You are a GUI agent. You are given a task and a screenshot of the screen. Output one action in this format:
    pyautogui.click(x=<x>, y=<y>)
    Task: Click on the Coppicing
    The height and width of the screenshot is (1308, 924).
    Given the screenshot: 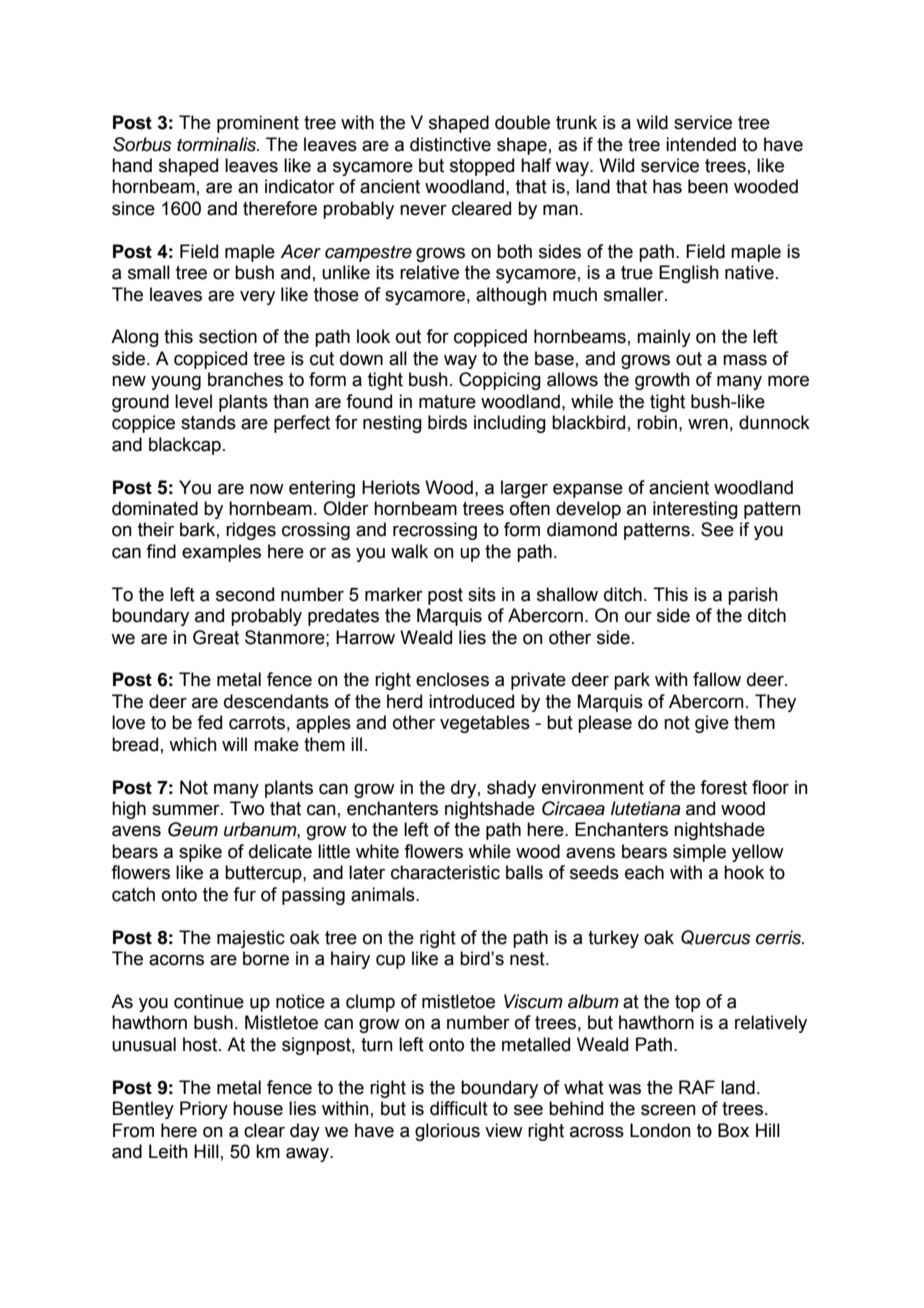 What is the action you would take?
    pyautogui.click(x=500, y=381)
